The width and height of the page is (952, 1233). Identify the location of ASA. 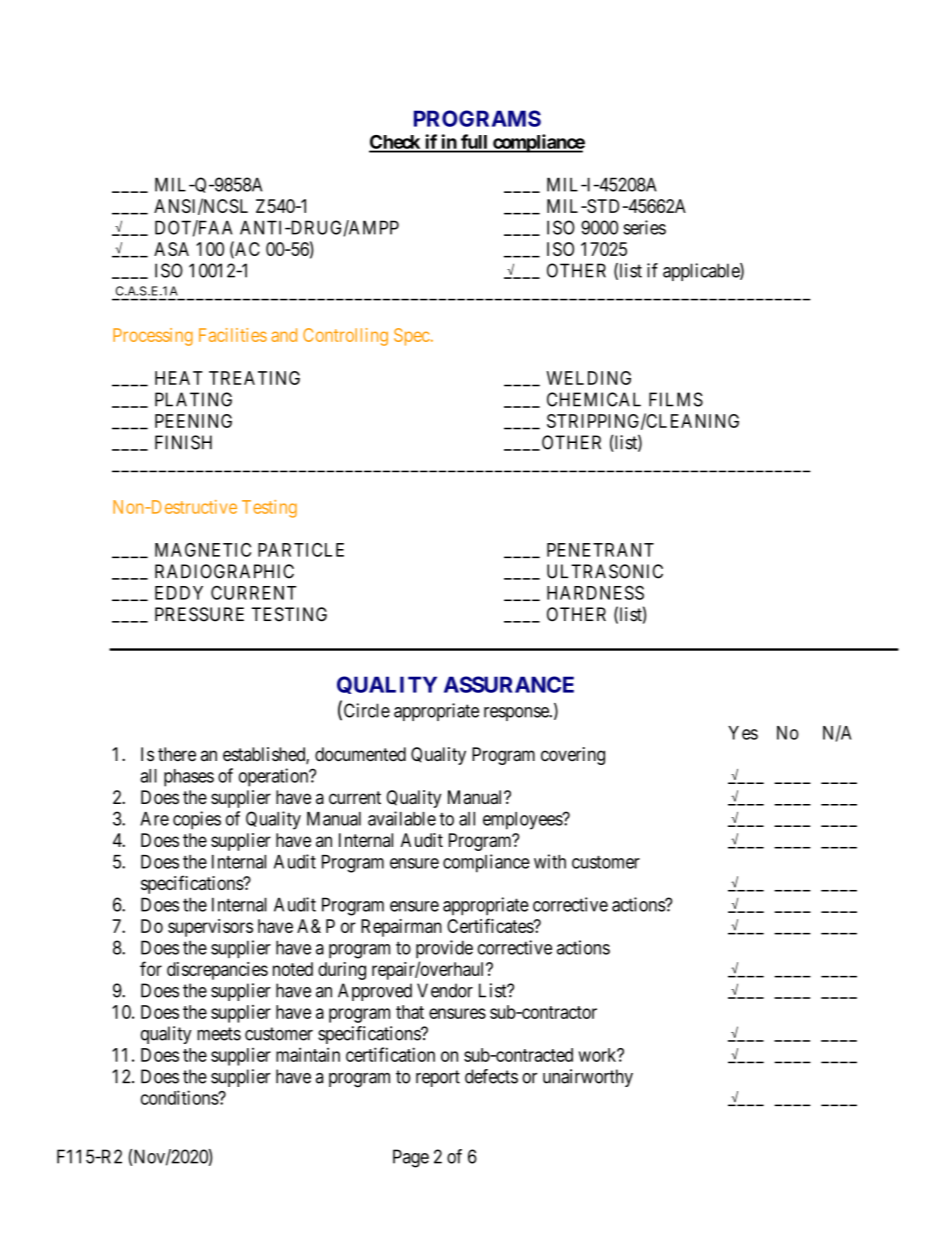
(171, 249).
